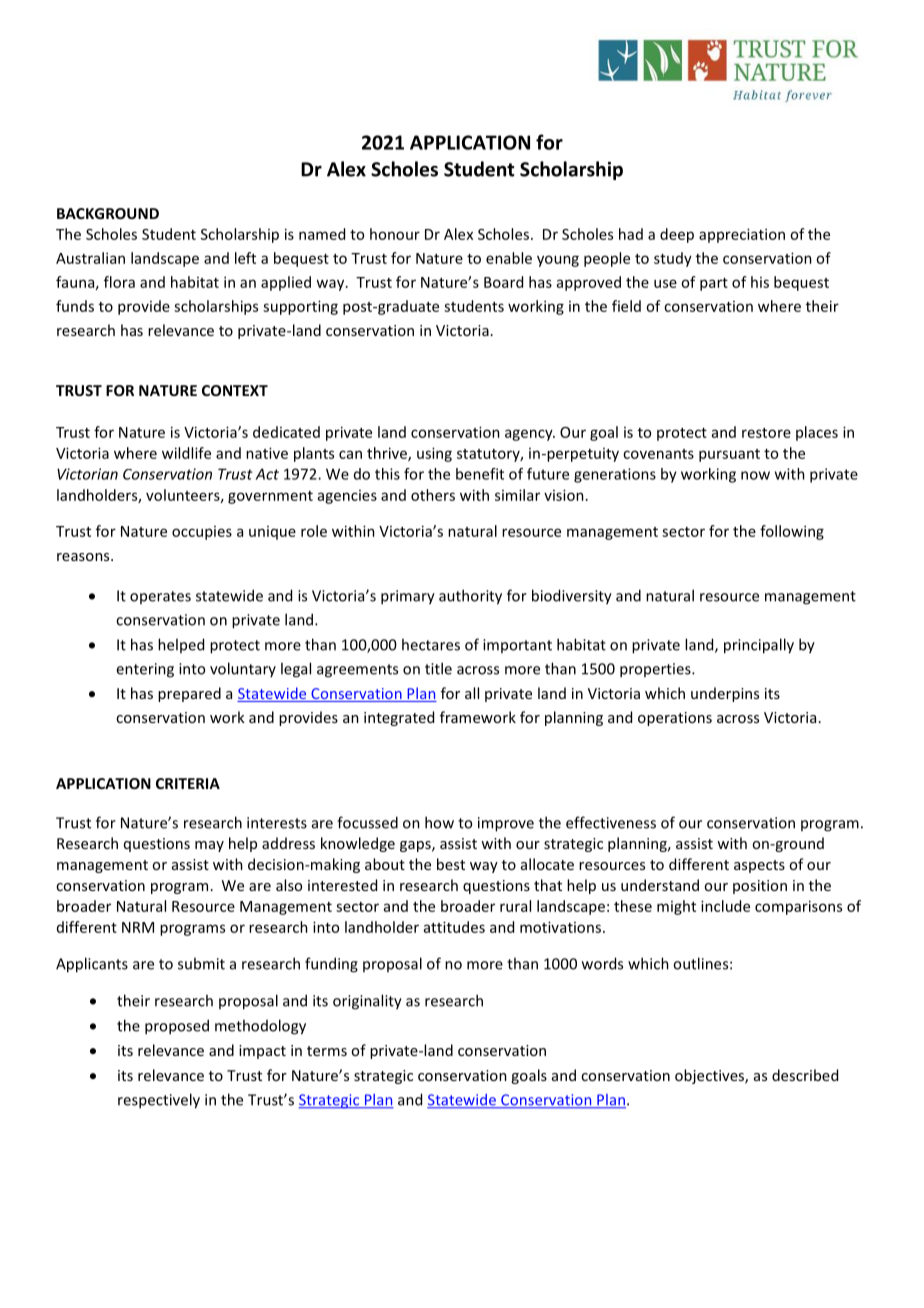 The image size is (924, 1308). I want to click on aspects, so click(759, 866).
